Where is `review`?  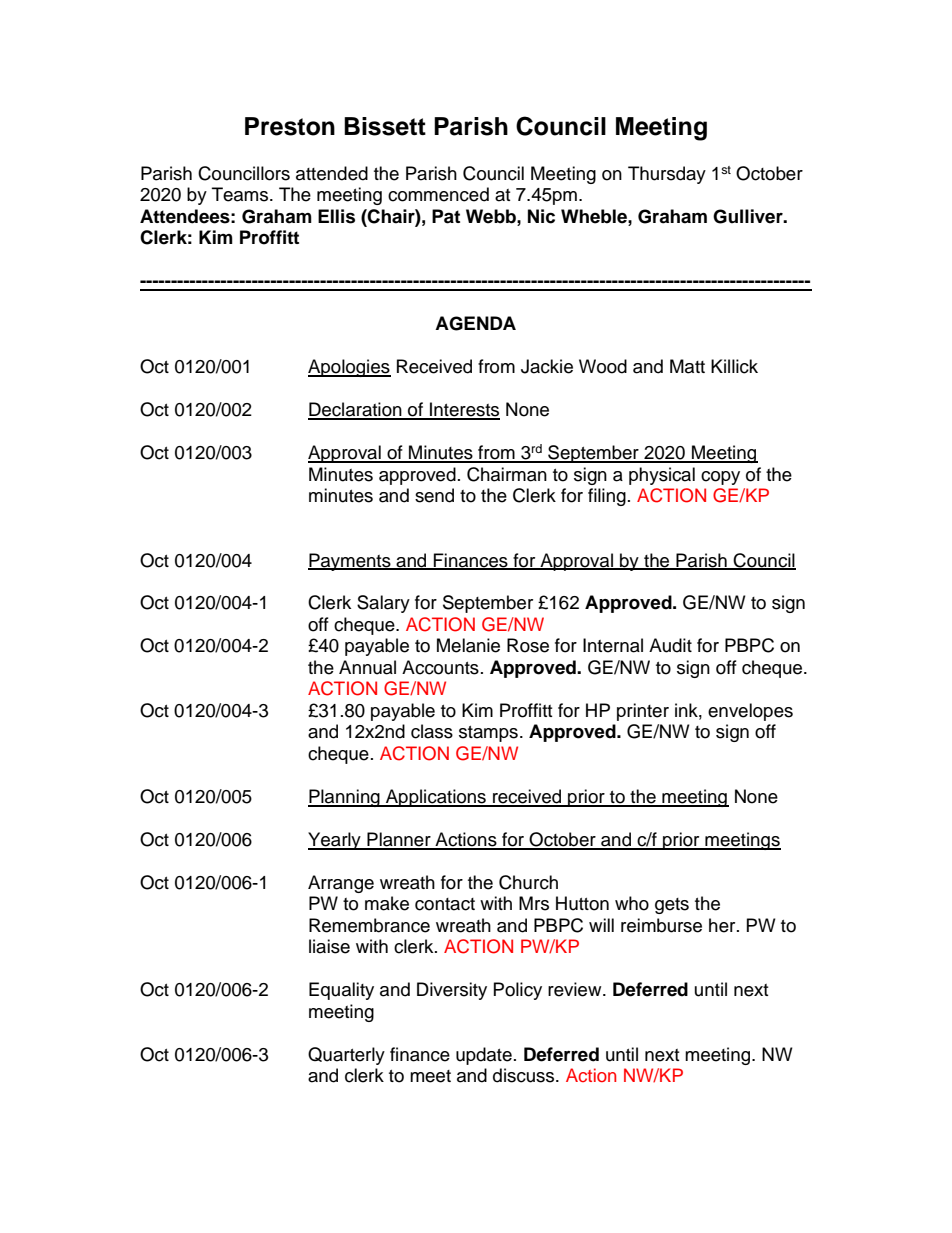 review is located at coordinates (576, 989).
